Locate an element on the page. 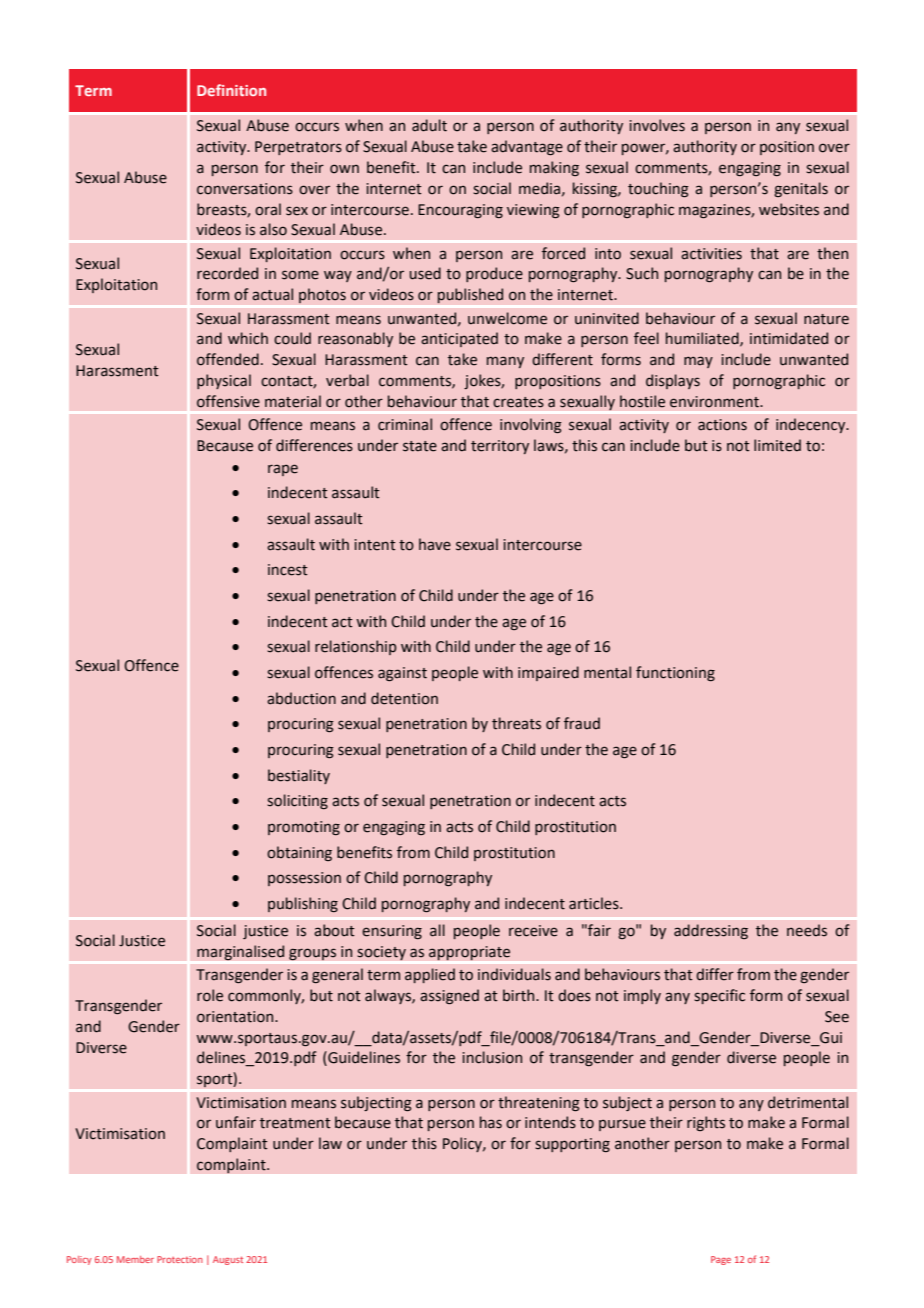  Page is located at coordinates (721, 1260).
